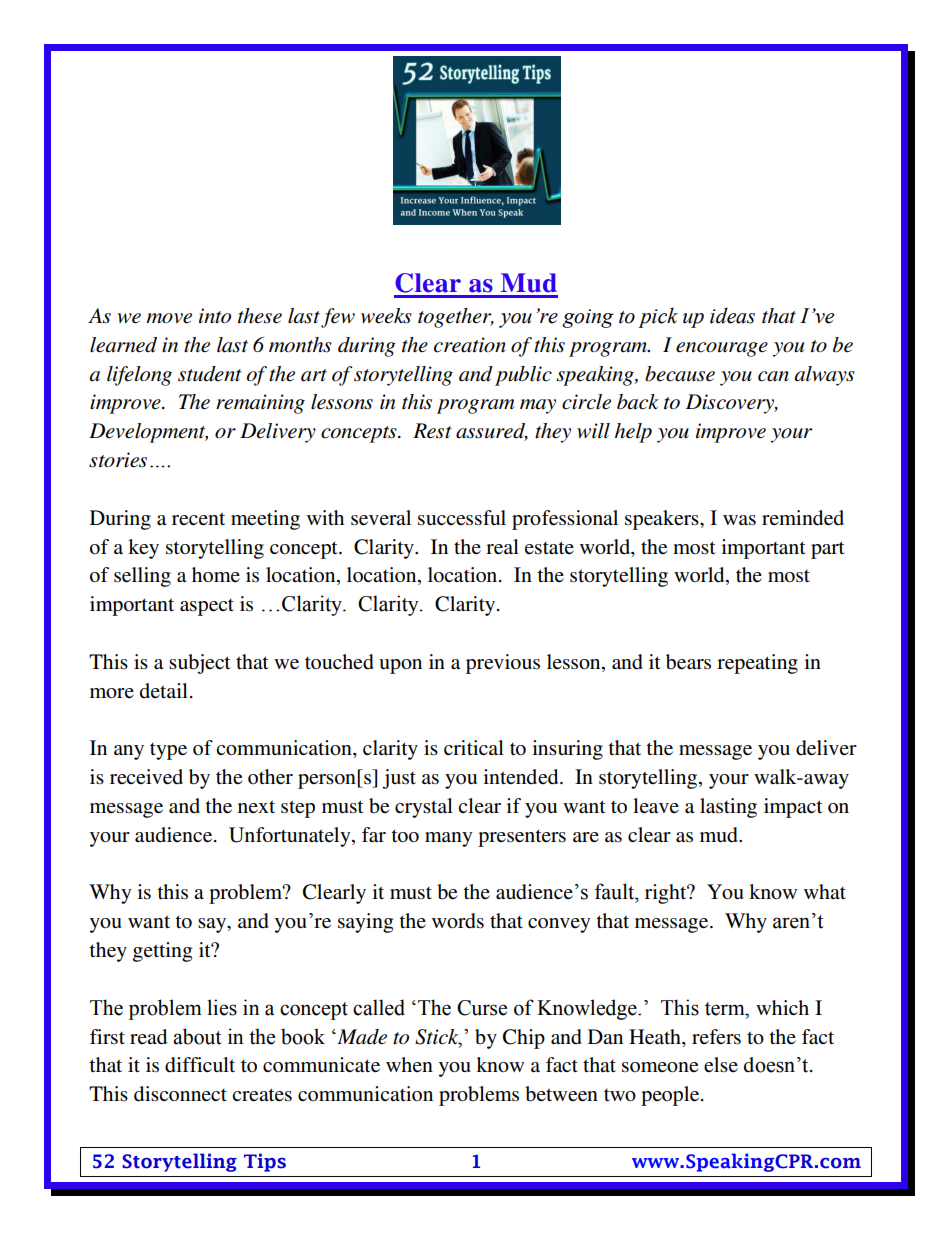 This image has width=952, height=1233. What do you see at coordinates (722, 349) in the image?
I see `encourage` at bounding box center [722, 349].
